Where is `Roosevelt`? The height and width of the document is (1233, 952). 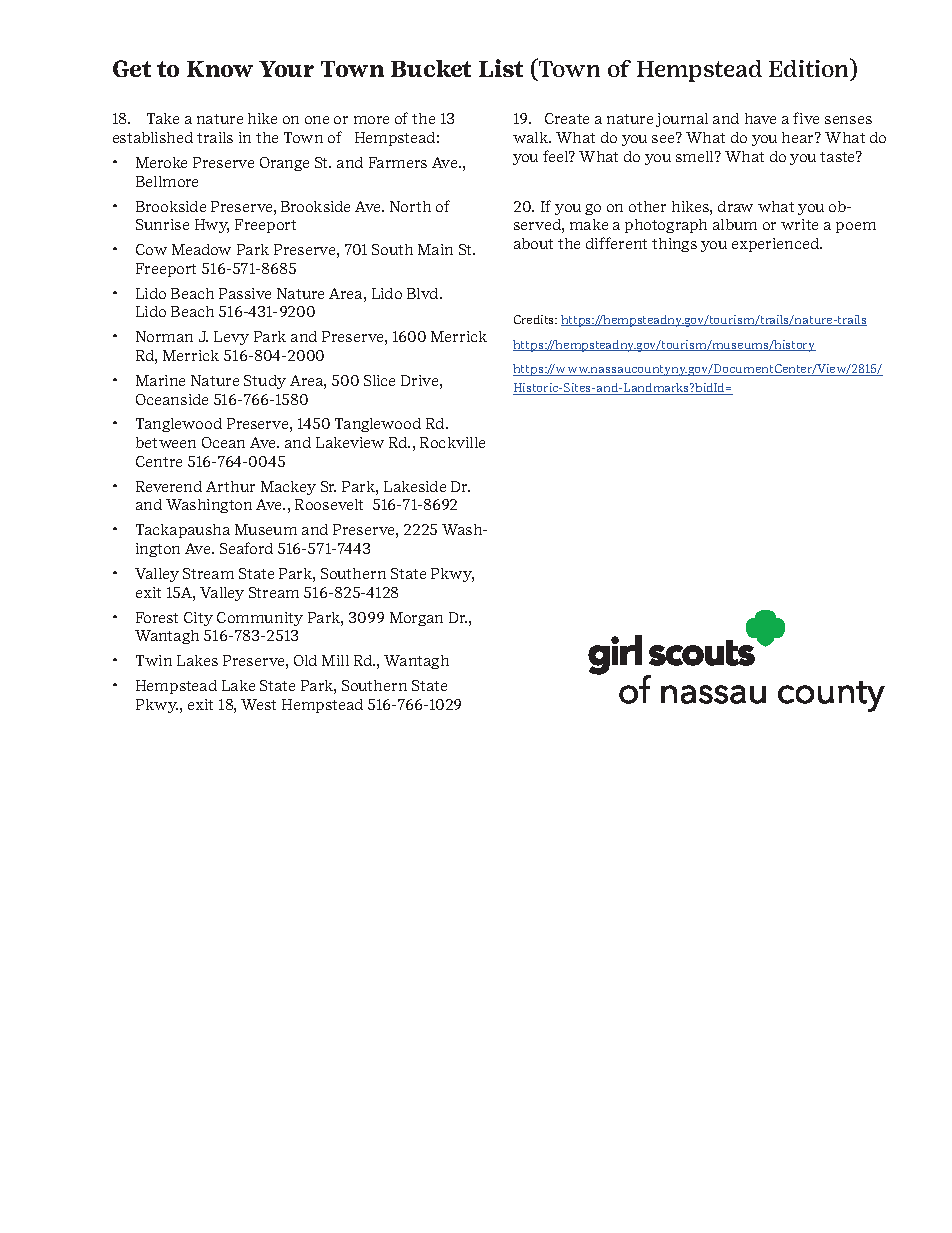
Roosevelt is located at coordinates (329, 504).
